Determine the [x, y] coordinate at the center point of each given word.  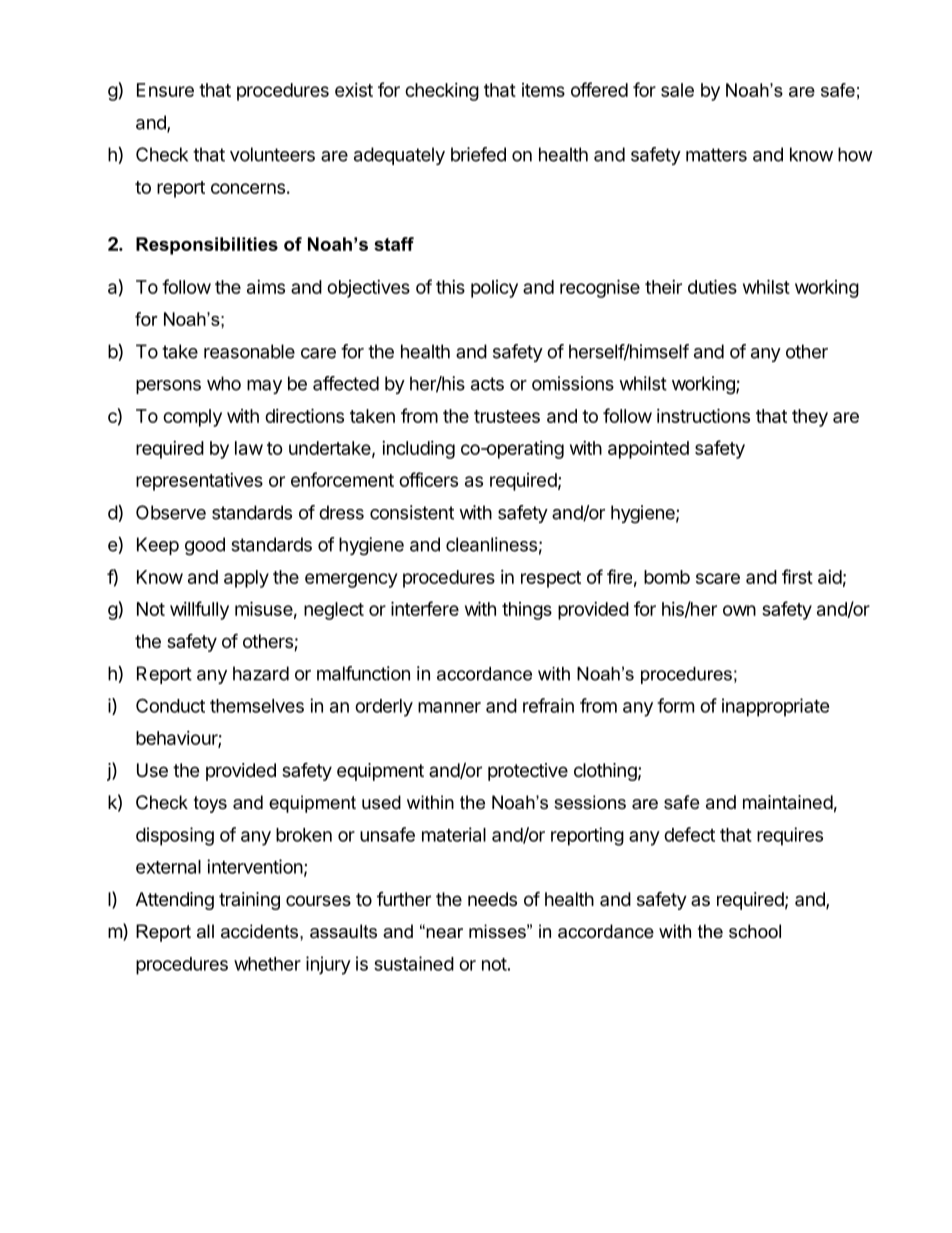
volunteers [272, 154]
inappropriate [776, 707]
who [224, 383]
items [543, 90]
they [810, 418]
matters [716, 155]
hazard [261, 673]
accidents [261, 931]
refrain [548, 705]
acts [487, 384]
